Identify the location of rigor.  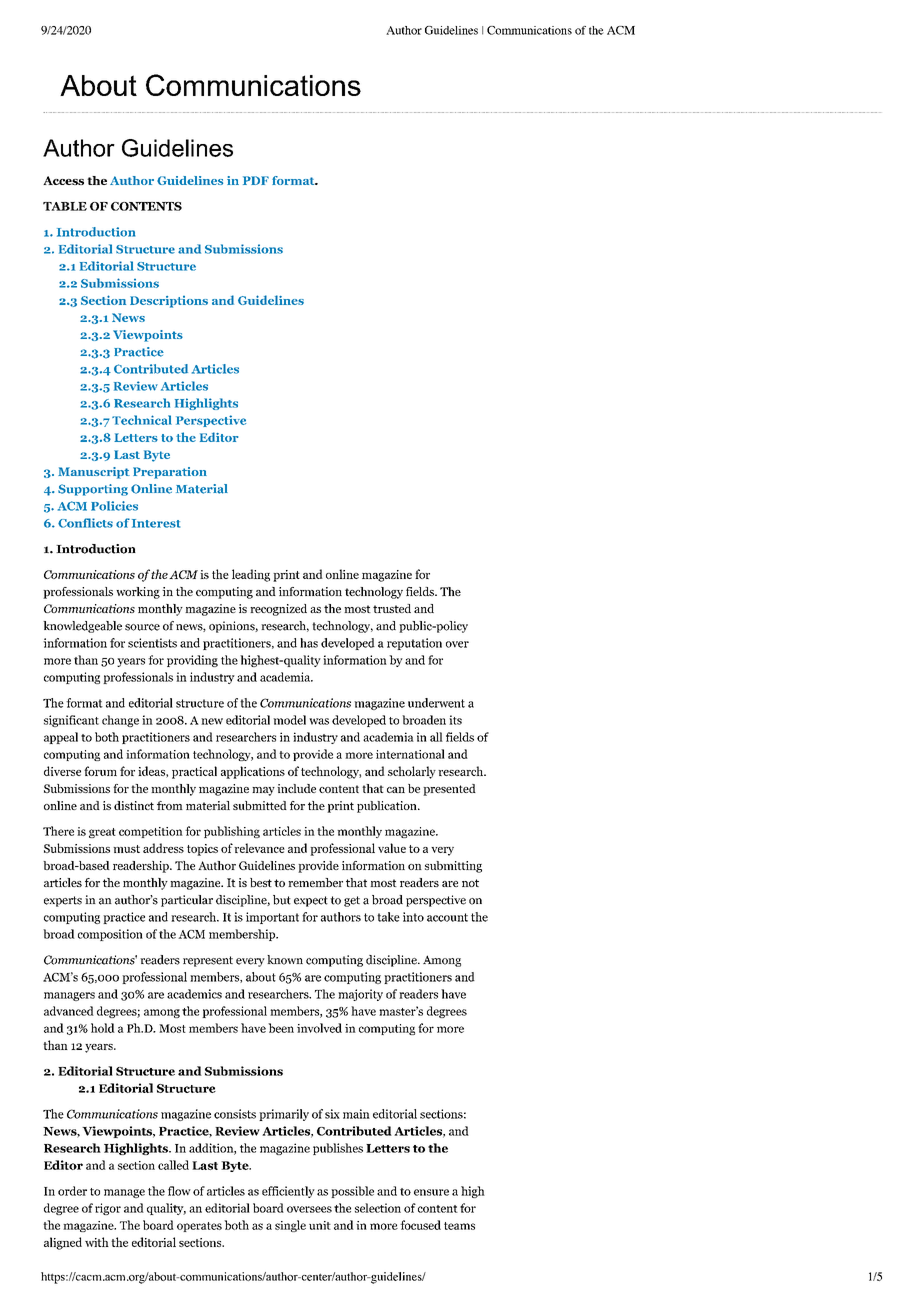
(108, 1209).
